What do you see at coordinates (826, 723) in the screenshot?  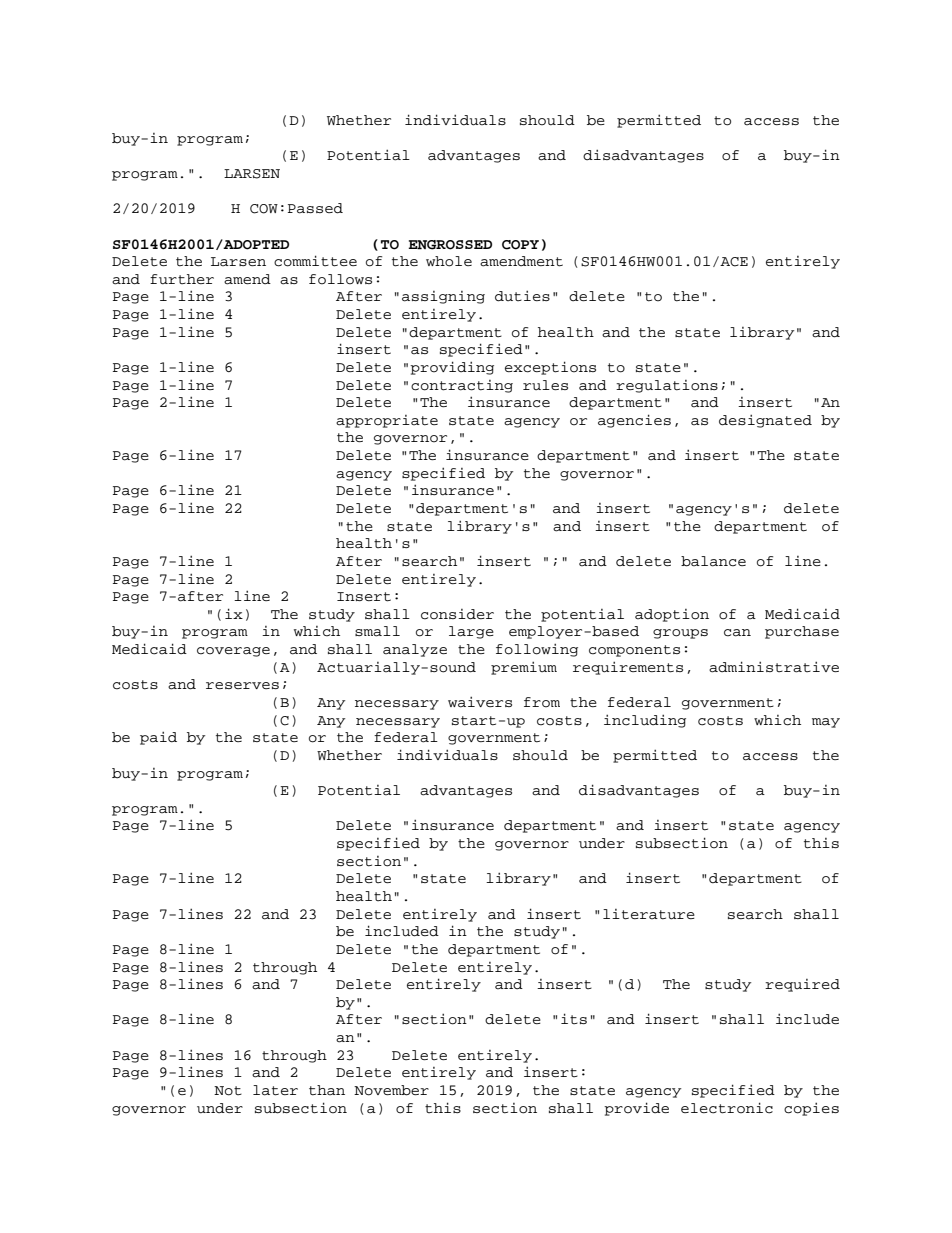 I see `may` at bounding box center [826, 723].
